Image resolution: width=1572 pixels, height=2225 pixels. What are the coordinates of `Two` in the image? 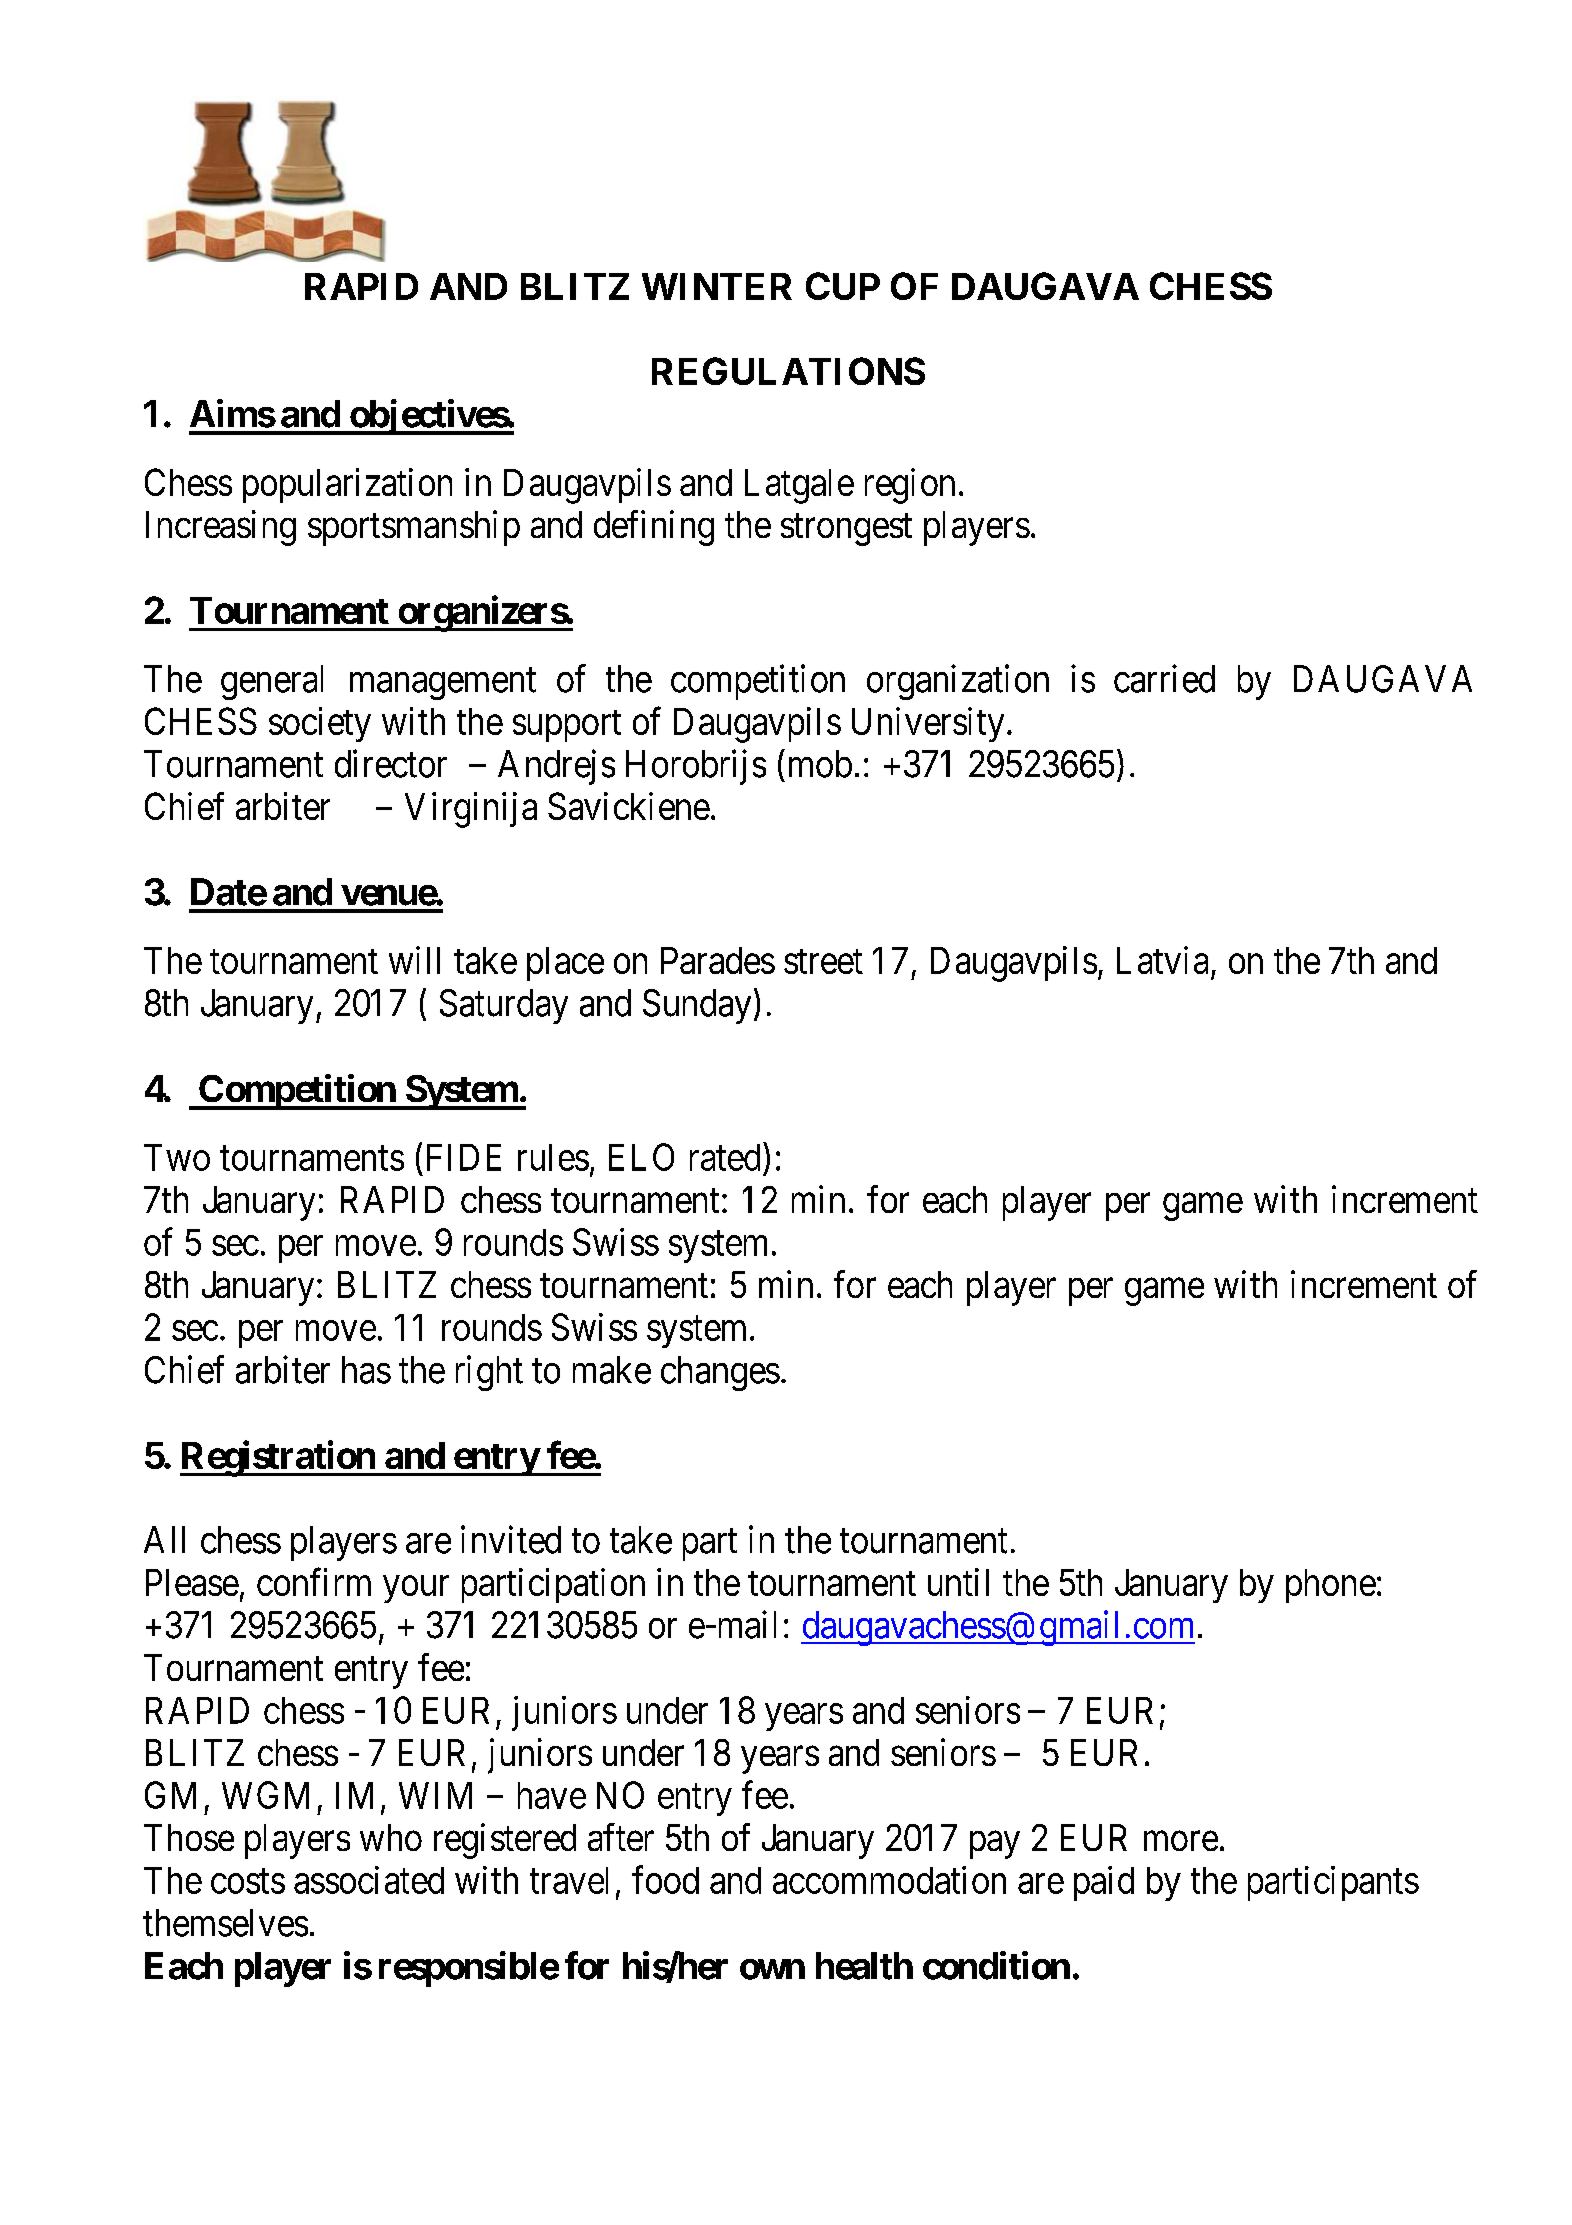 It's located at (177, 1157).
